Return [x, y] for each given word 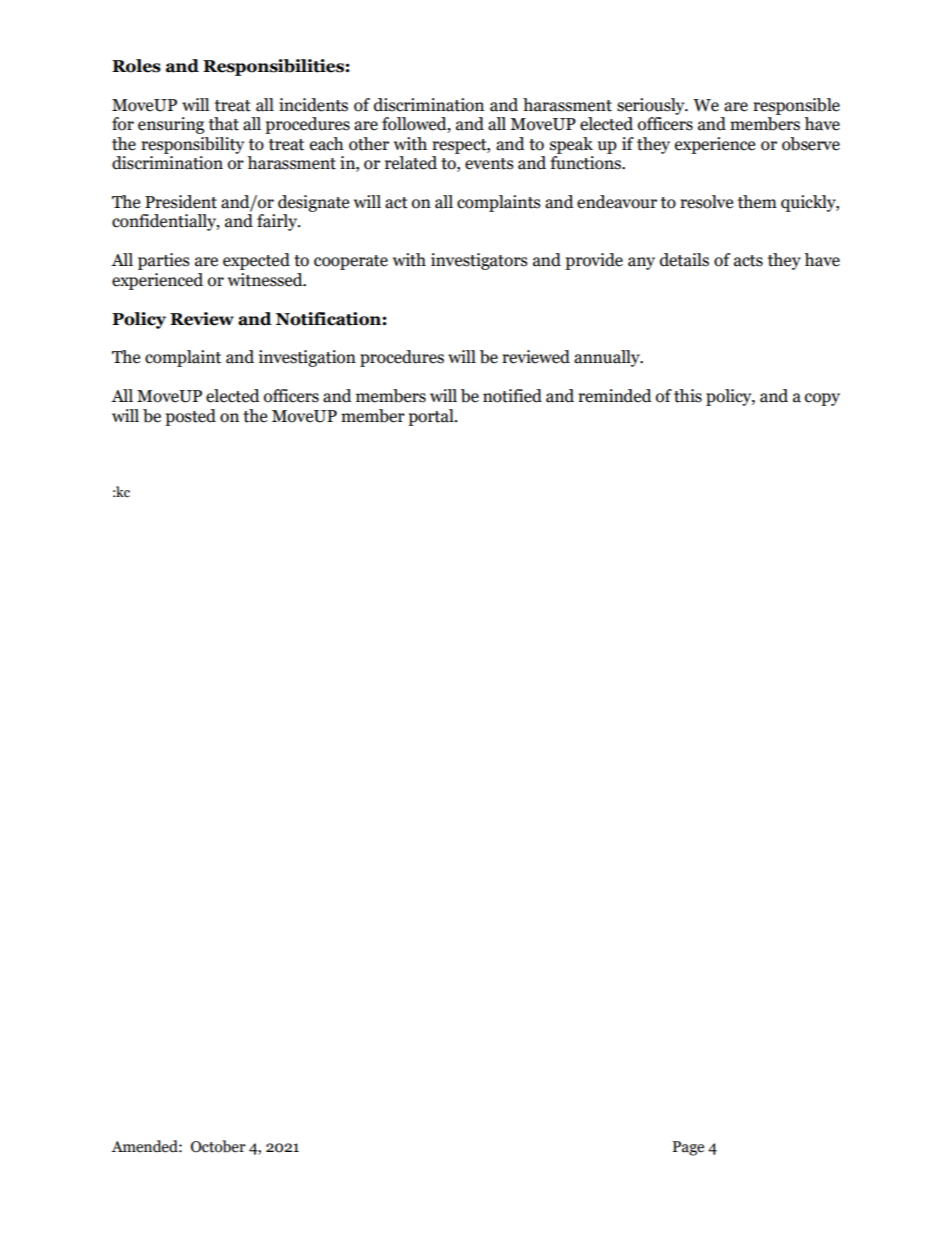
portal [432, 417]
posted [190, 417]
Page [688, 1148]
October [218, 1146]
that [224, 124]
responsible [796, 106]
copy [822, 399]
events [489, 164]
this [688, 396]
